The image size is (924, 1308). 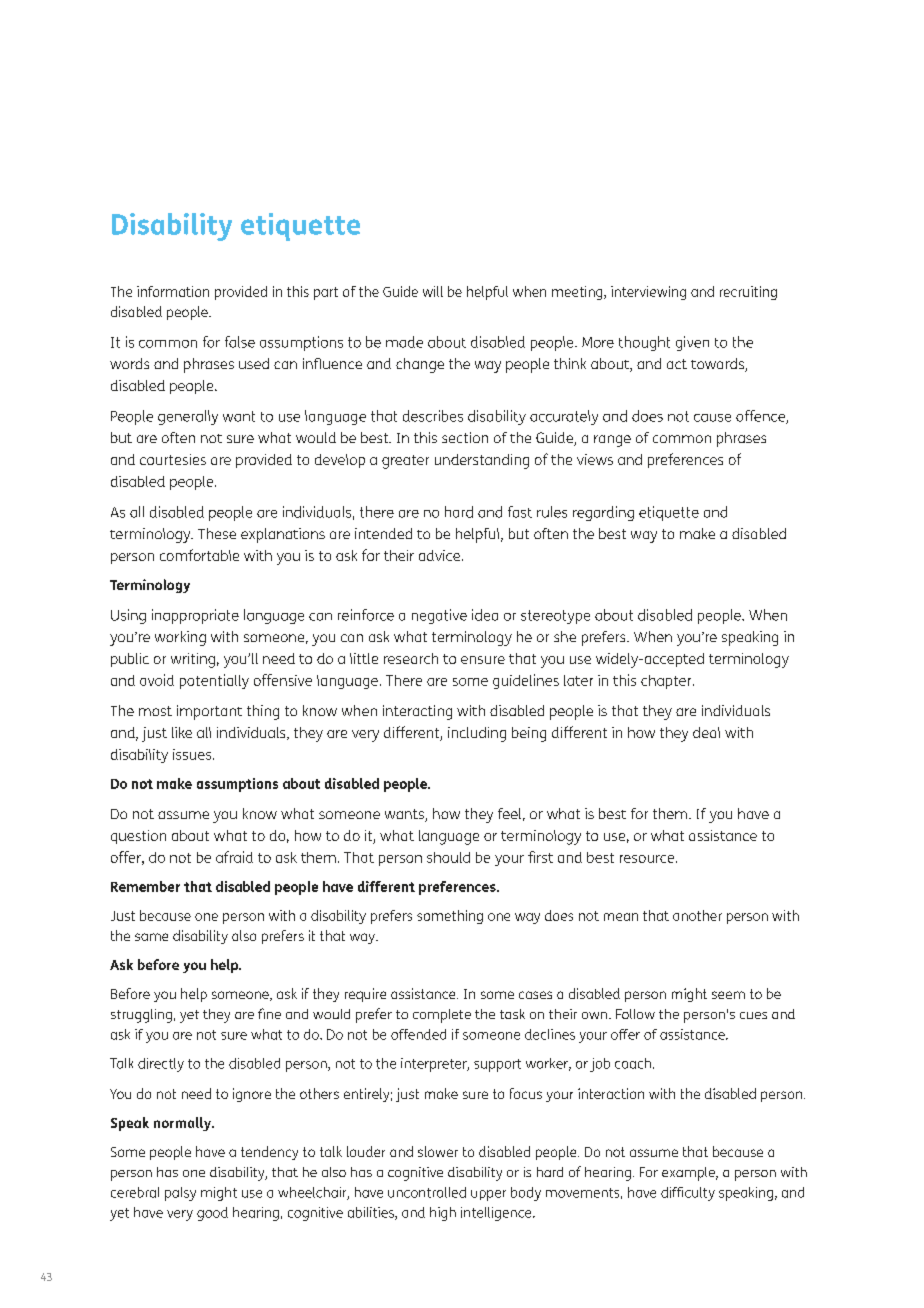 I want to click on chapter, so click(x=667, y=682).
